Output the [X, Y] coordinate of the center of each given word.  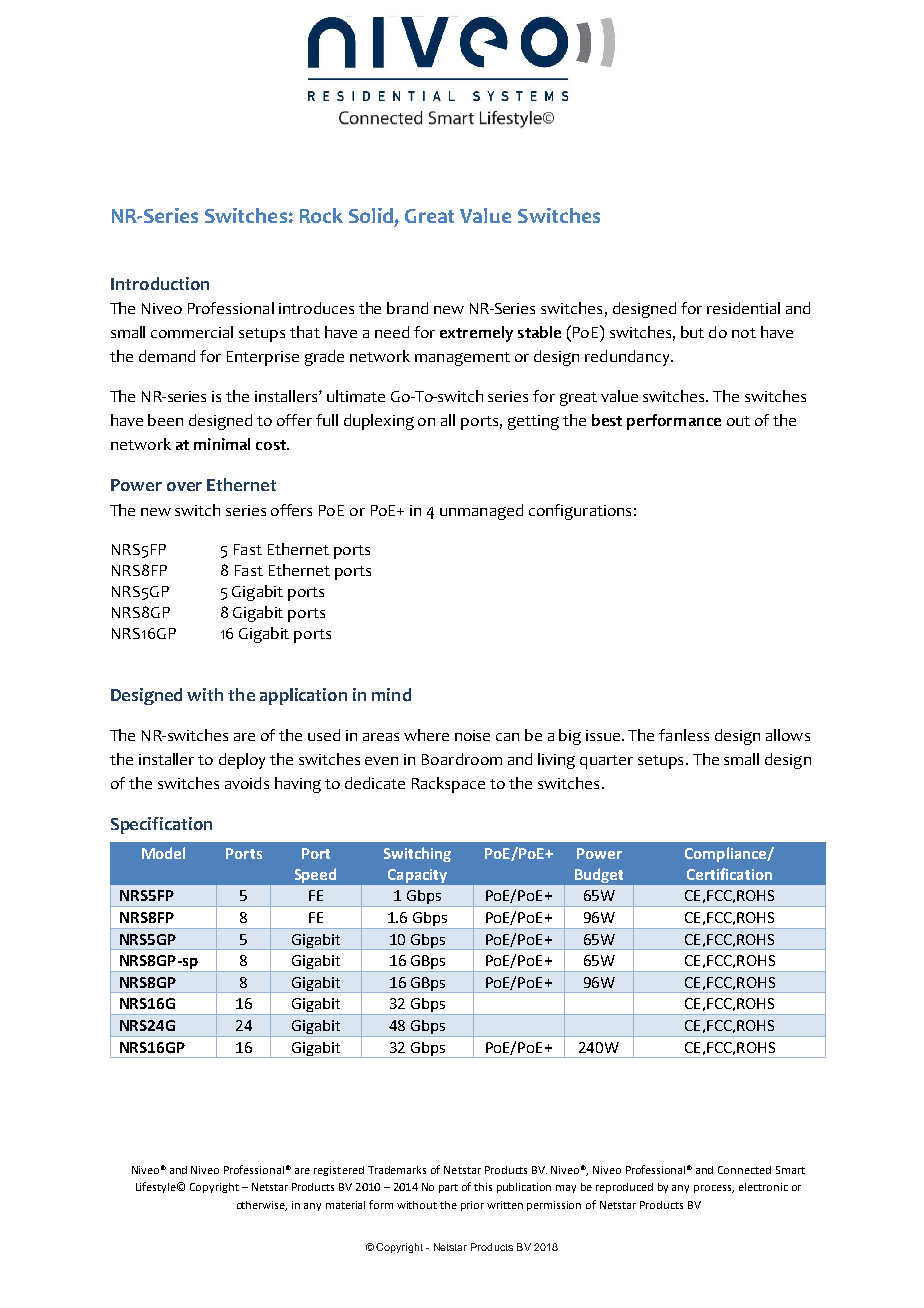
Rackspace [448, 785]
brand [407, 308]
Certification [729, 874]
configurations [580, 512]
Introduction [160, 283]
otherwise [262, 1206]
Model [163, 853]
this [483, 1187]
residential [743, 308]
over [184, 486]
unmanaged [481, 512]
